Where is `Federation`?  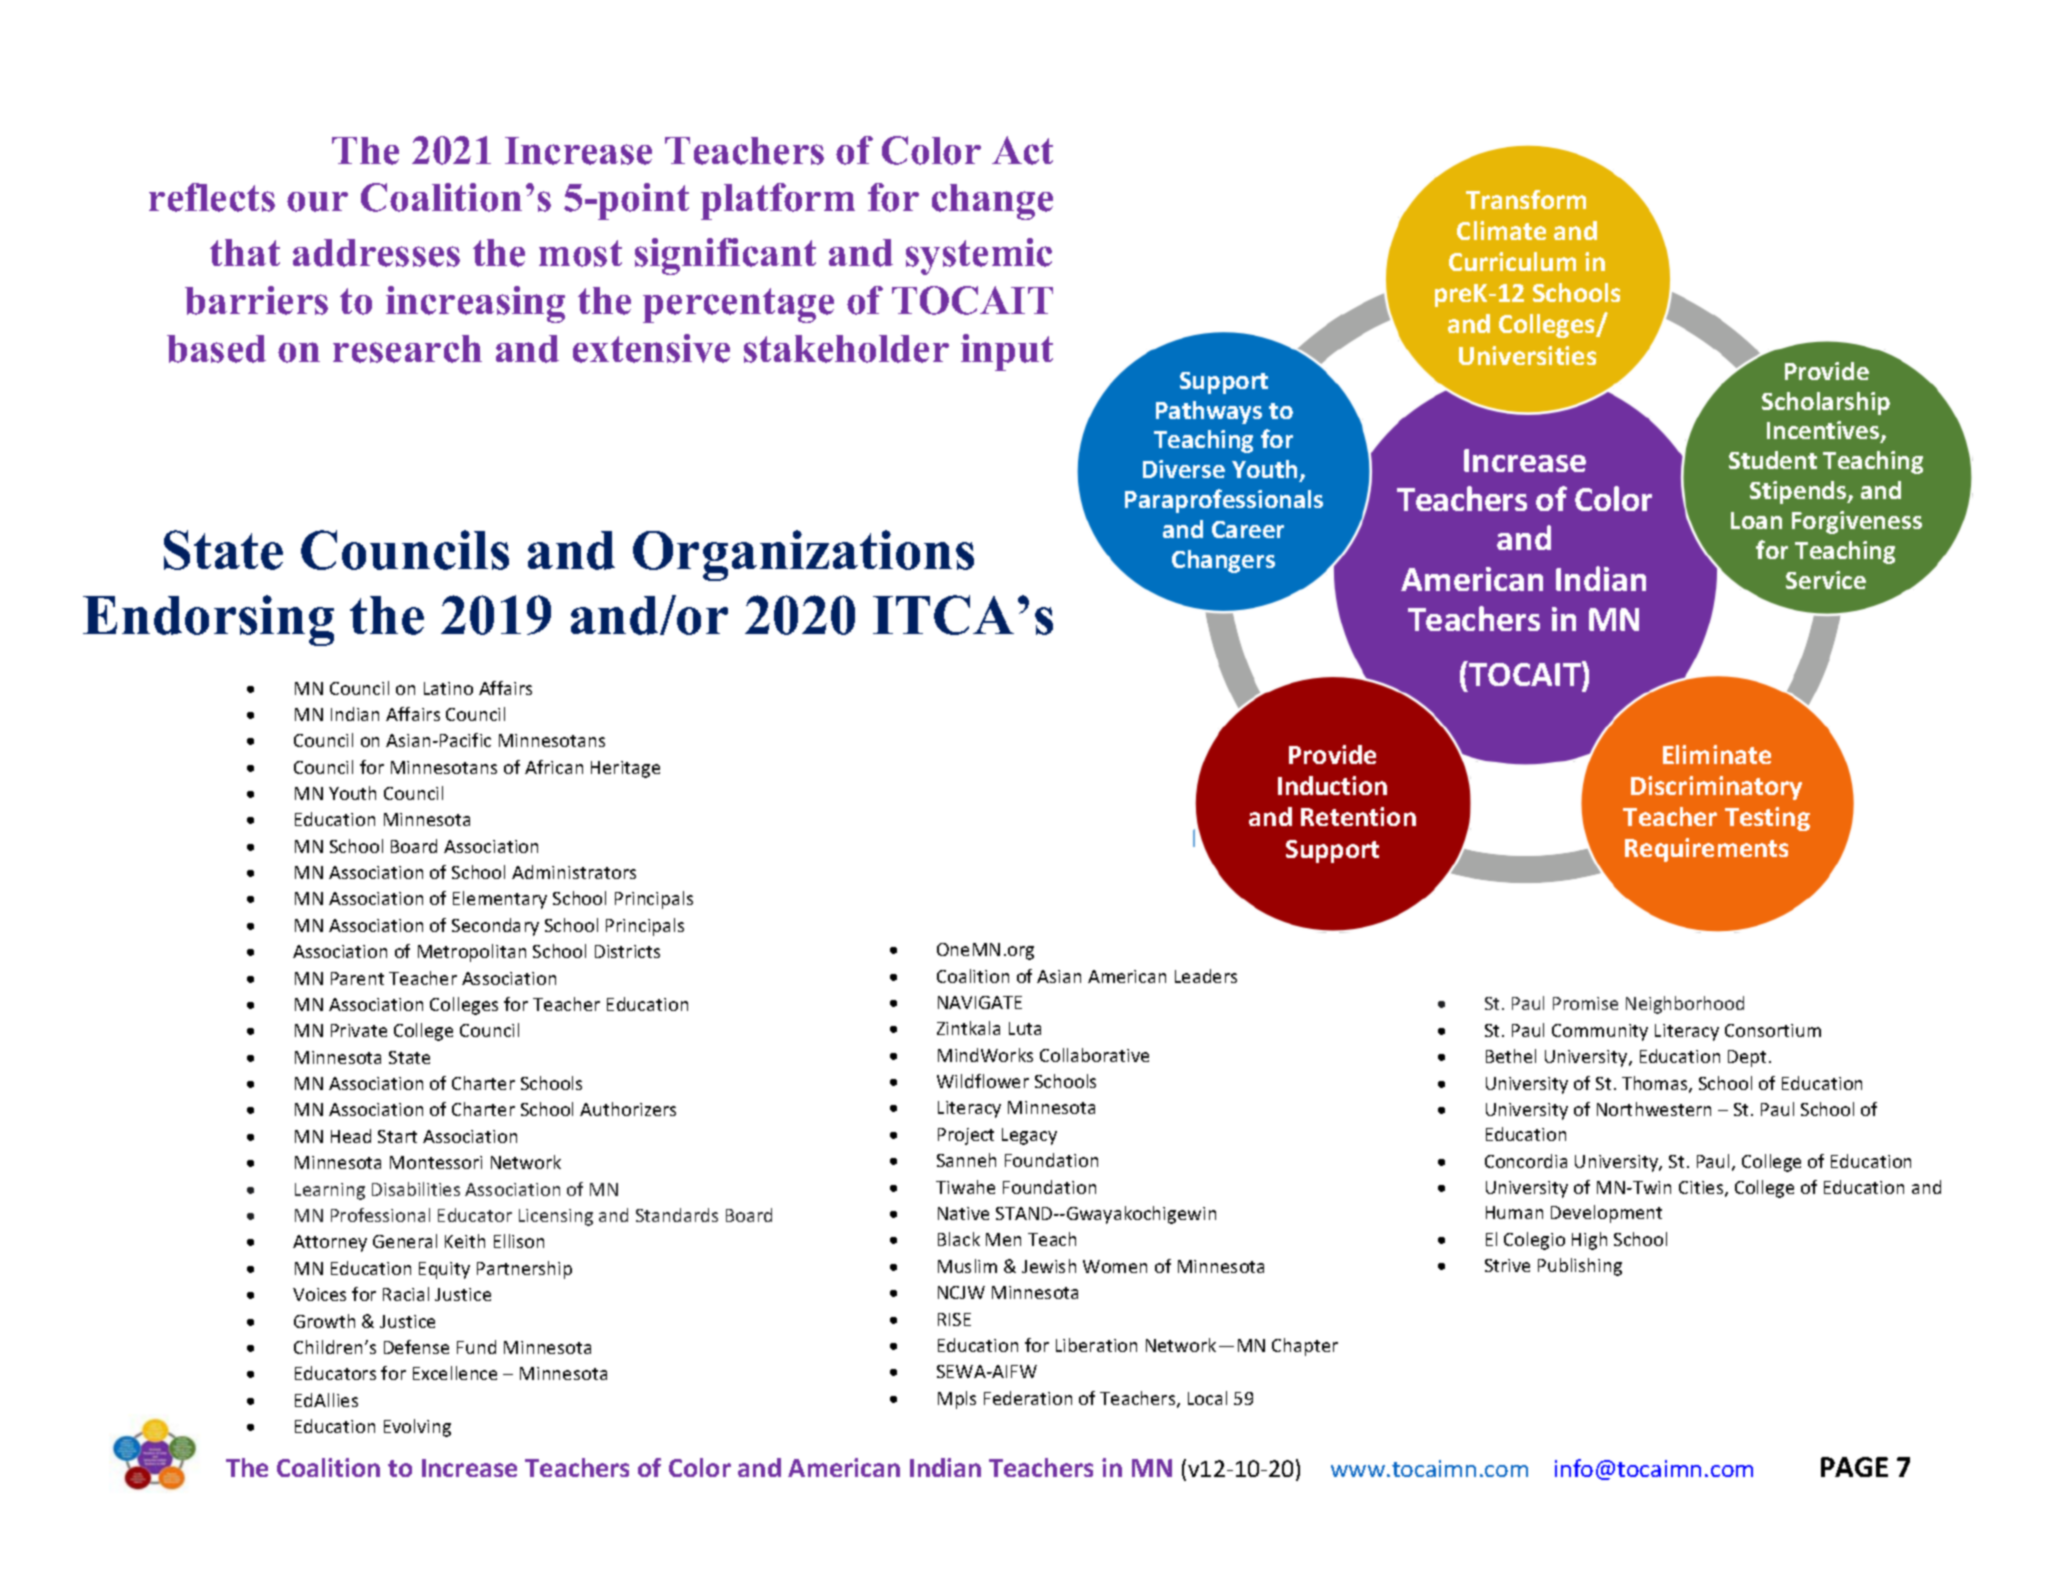 Federation is located at coordinates (1028, 1398).
